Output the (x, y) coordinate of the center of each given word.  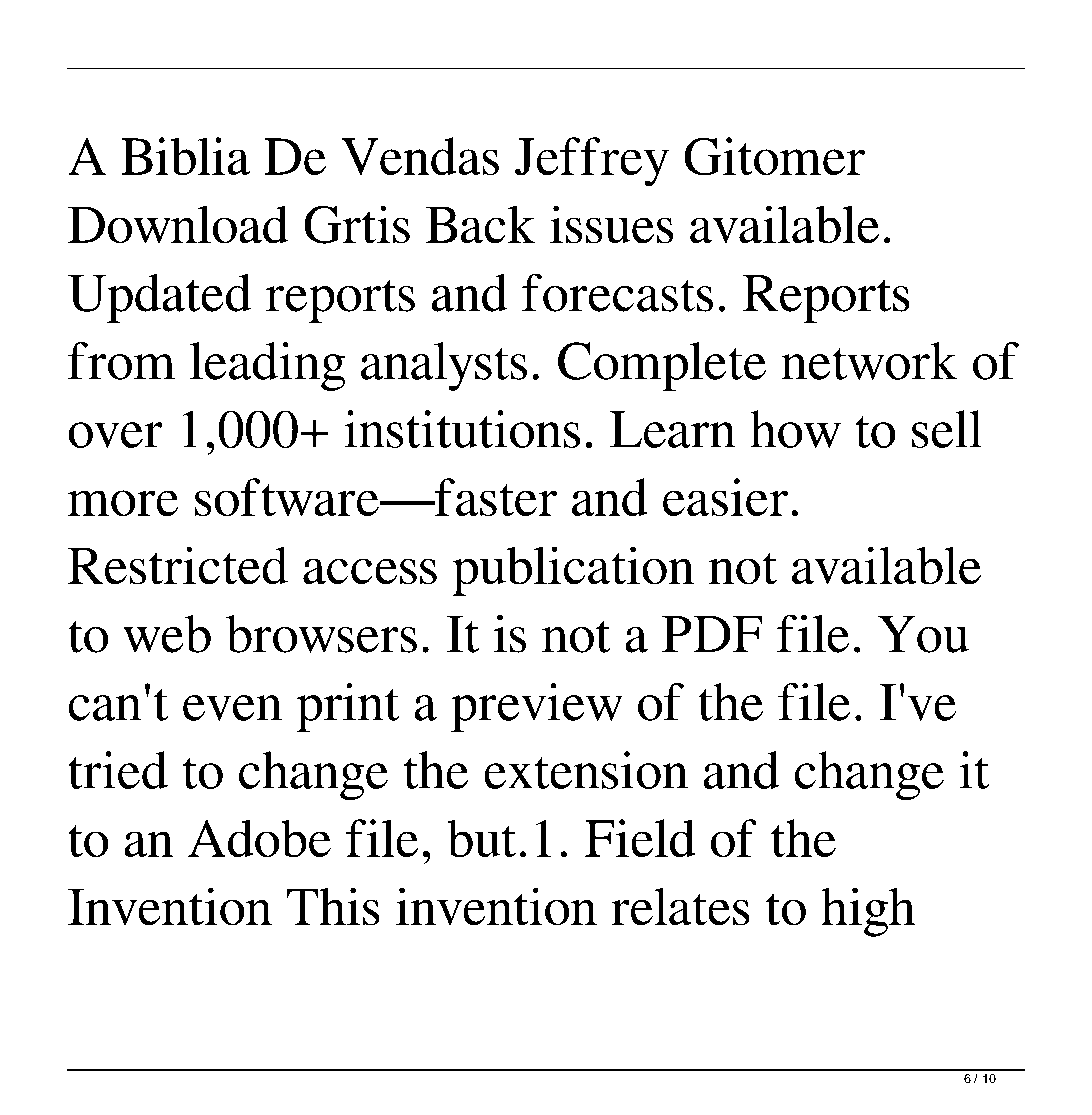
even (232, 708)
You (923, 634)
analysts (444, 366)
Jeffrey (592, 161)
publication (573, 571)
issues (611, 224)
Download (178, 224)
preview (536, 707)
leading (267, 366)
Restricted (178, 565)
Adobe (259, 838)
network (869, 361)
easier (725, 497)
